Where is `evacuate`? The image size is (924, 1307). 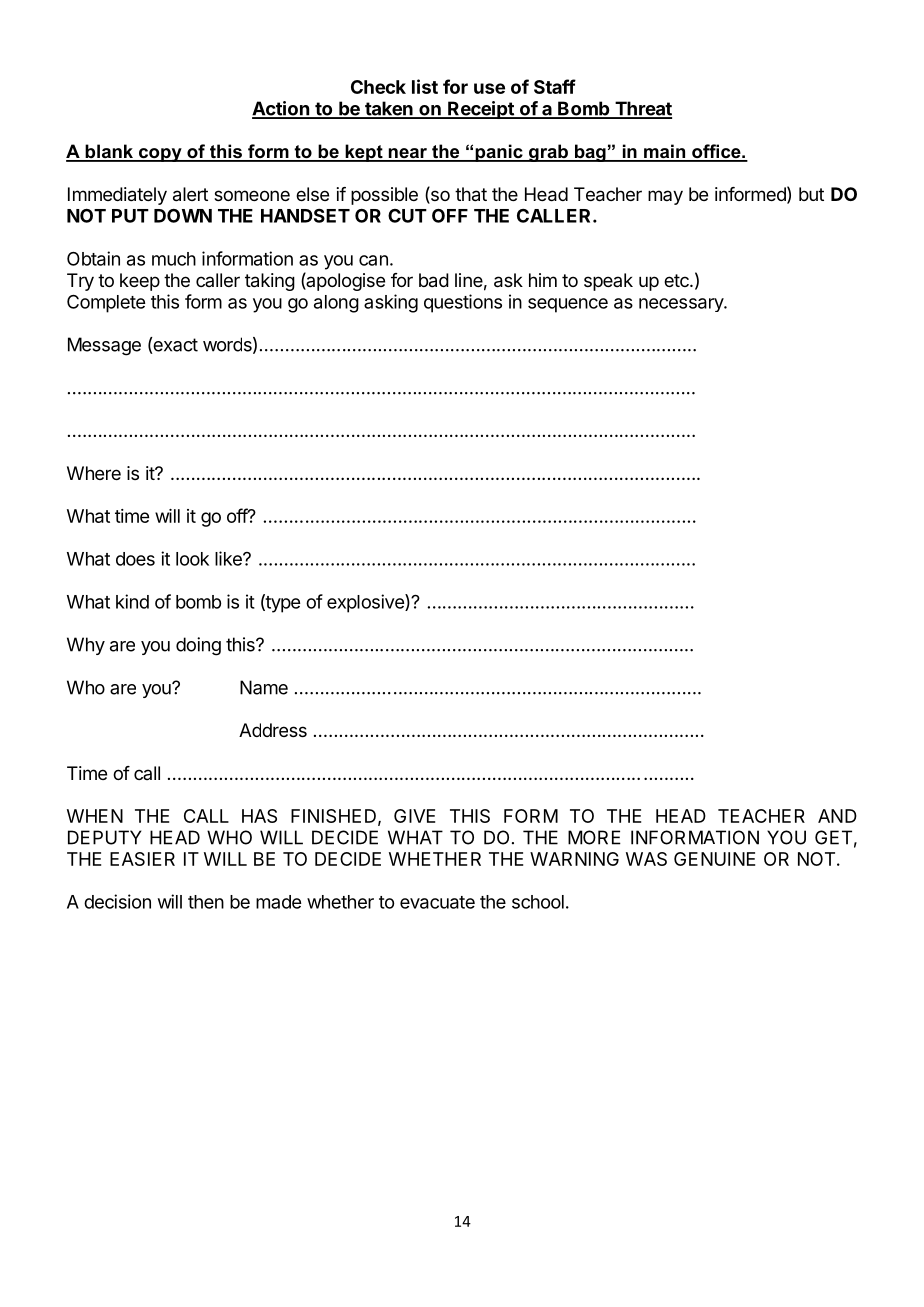 evacuate is located at coordinates (437, 902).
